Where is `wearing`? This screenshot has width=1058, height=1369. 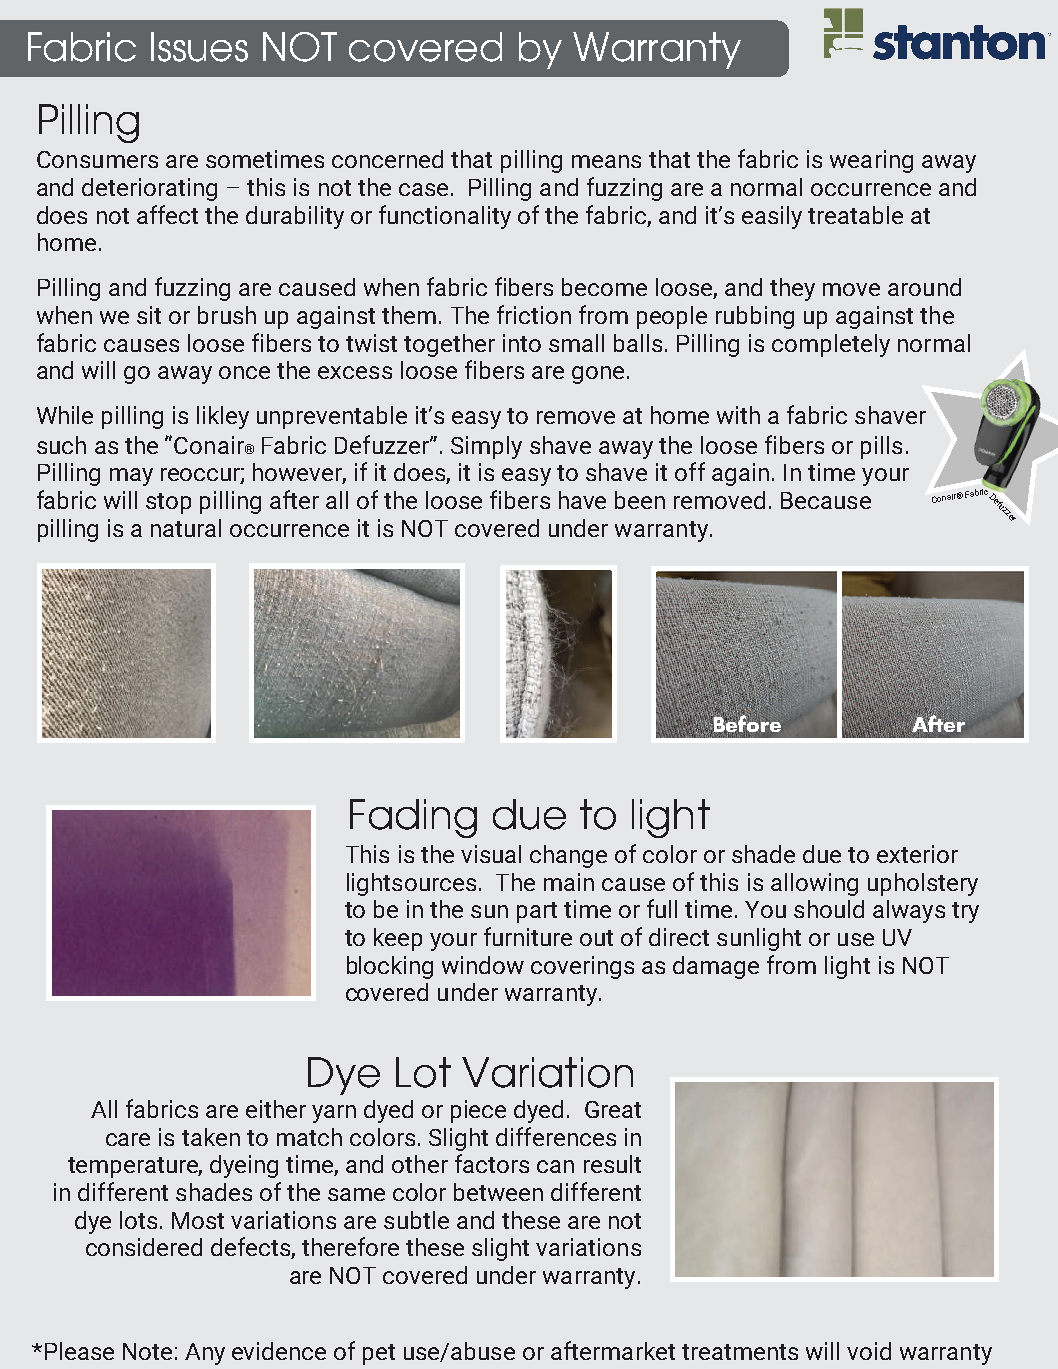 wearing is located at coordinates (871, 161).
